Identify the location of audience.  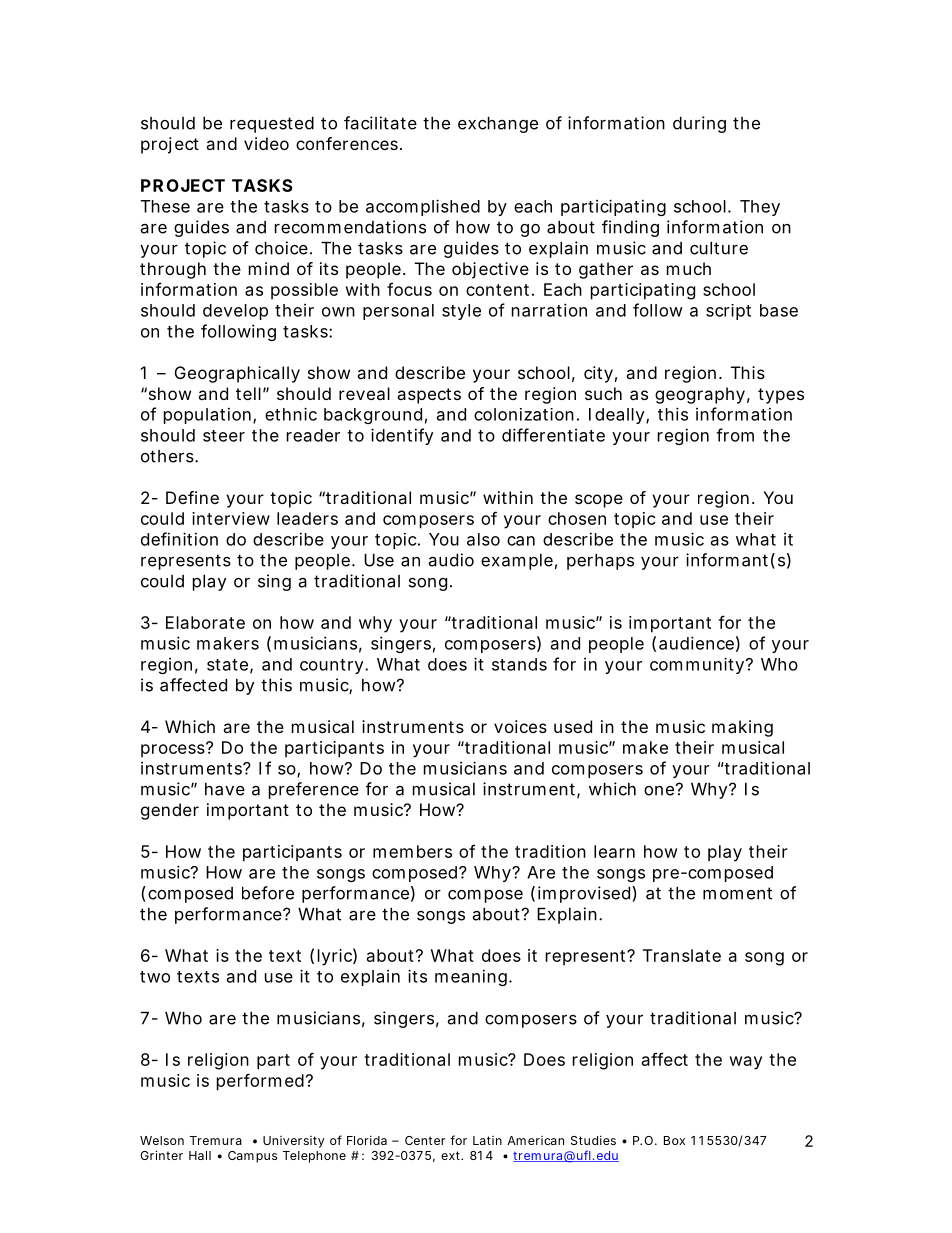
(696, 643).
